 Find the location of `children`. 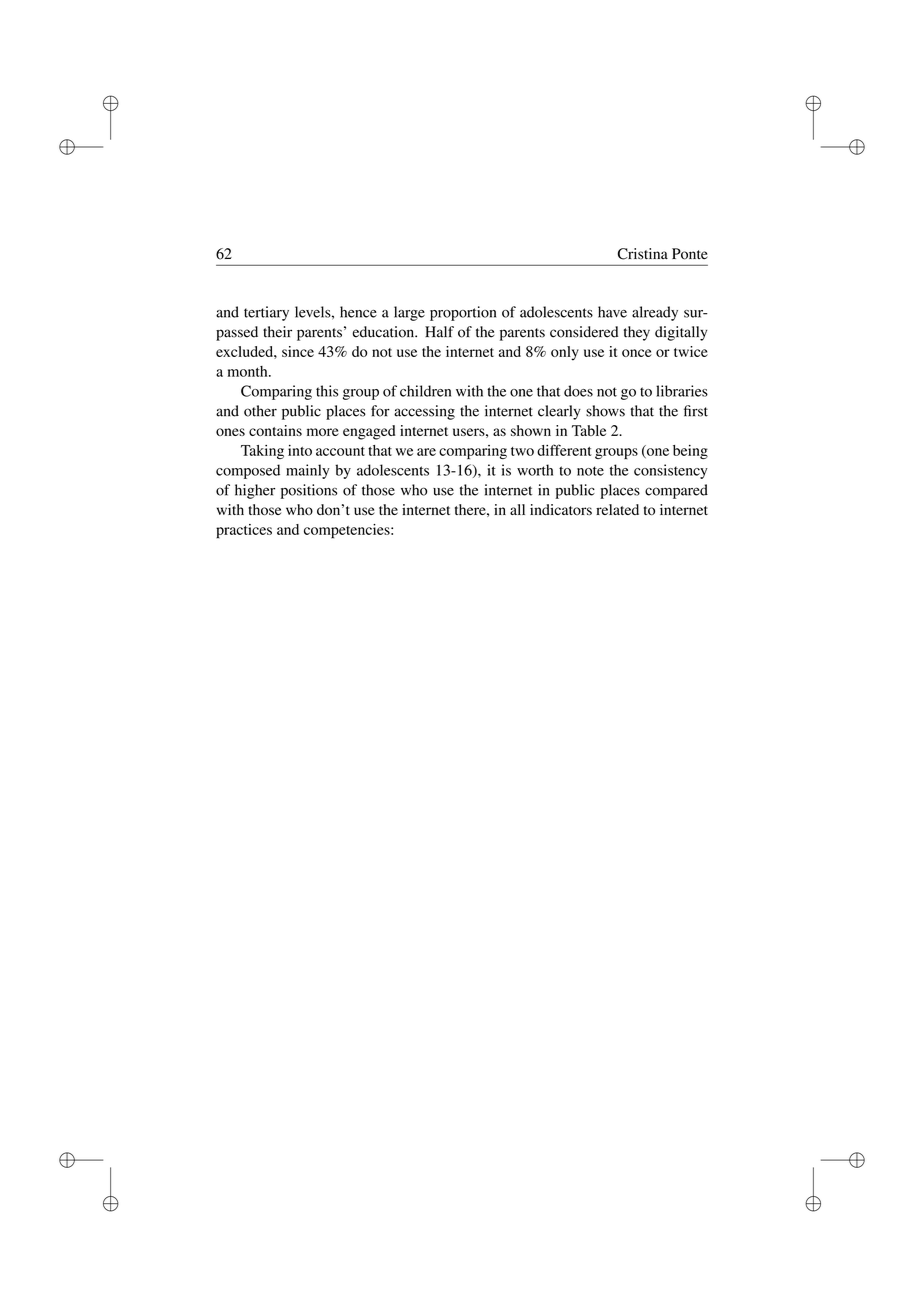

children is located at coordinates (425, 391).
